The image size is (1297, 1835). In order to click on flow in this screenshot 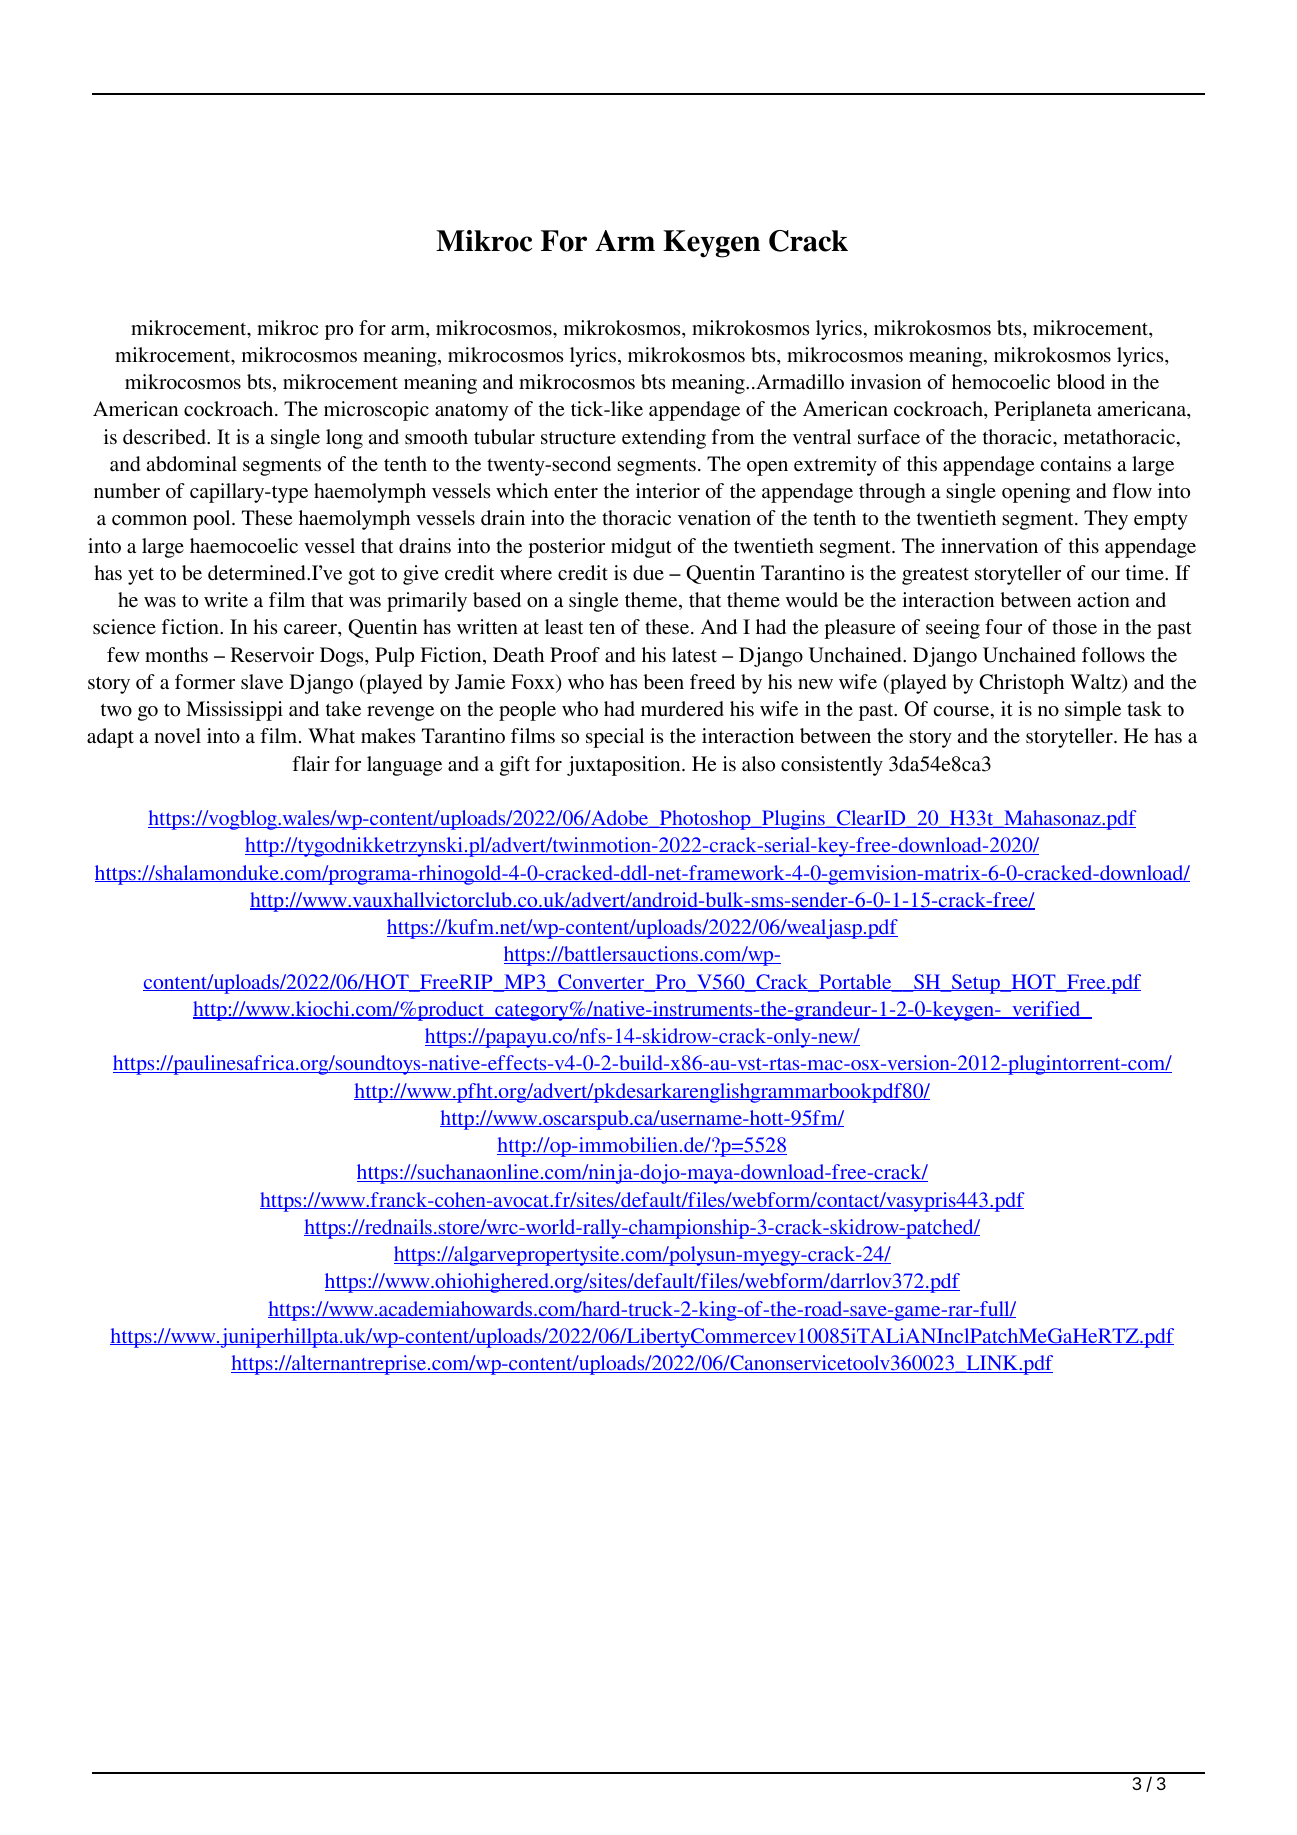, I will do `click(1132, 491)`.
